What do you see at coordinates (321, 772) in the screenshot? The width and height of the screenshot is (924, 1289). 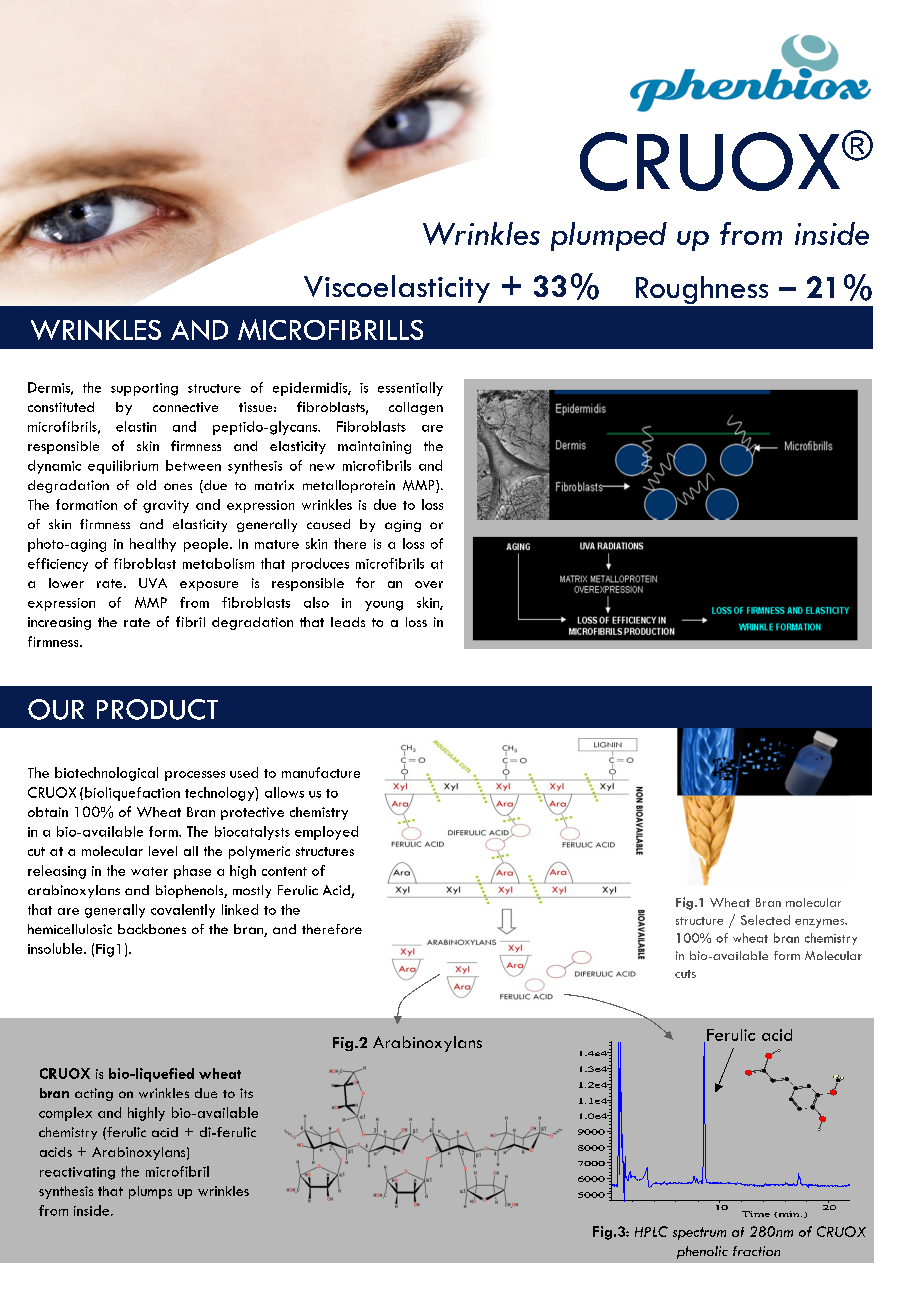 I see `manufacture` at bounding box center [321, 772].
